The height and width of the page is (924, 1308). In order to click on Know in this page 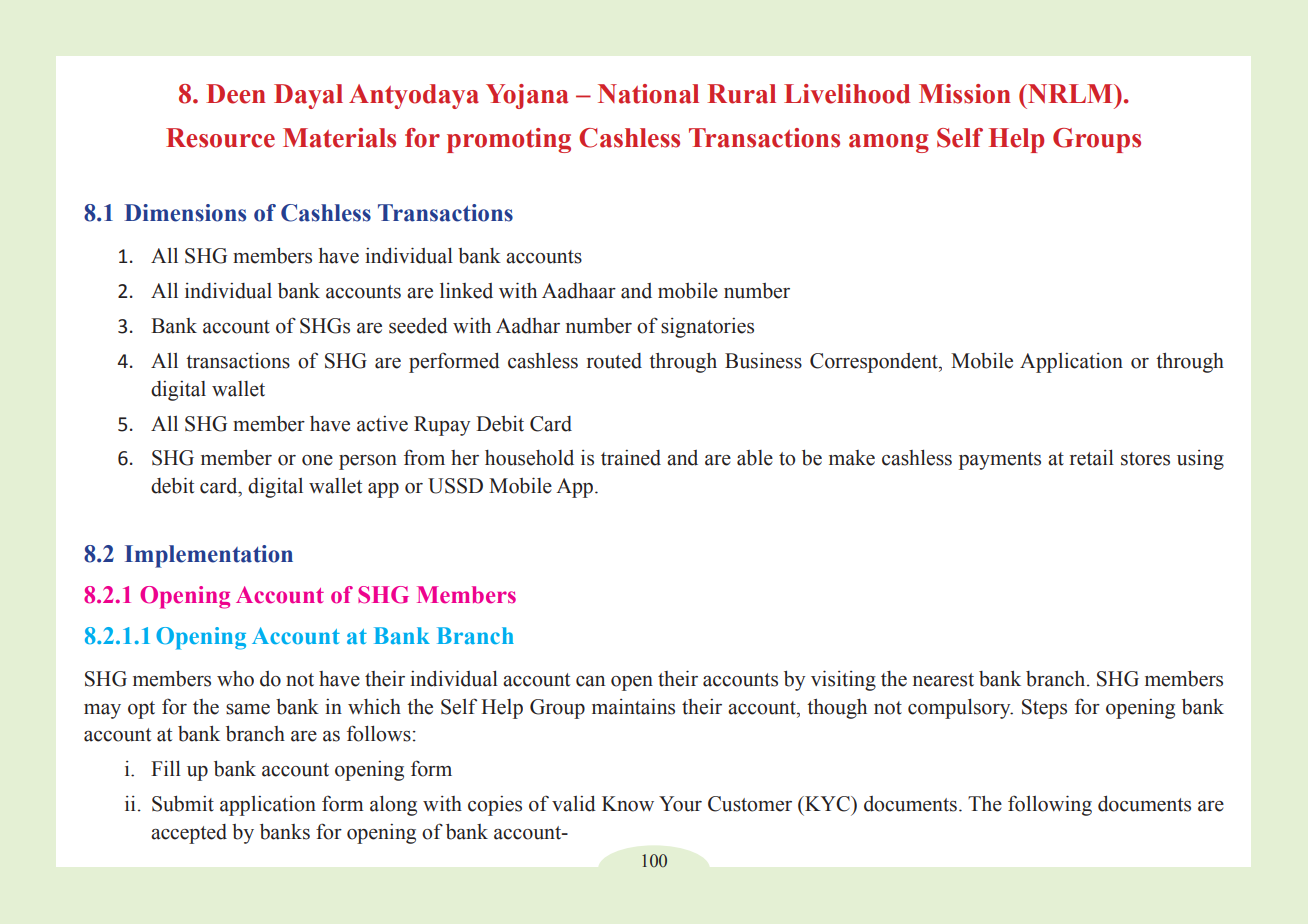, I will do `click(628, 804)`.
